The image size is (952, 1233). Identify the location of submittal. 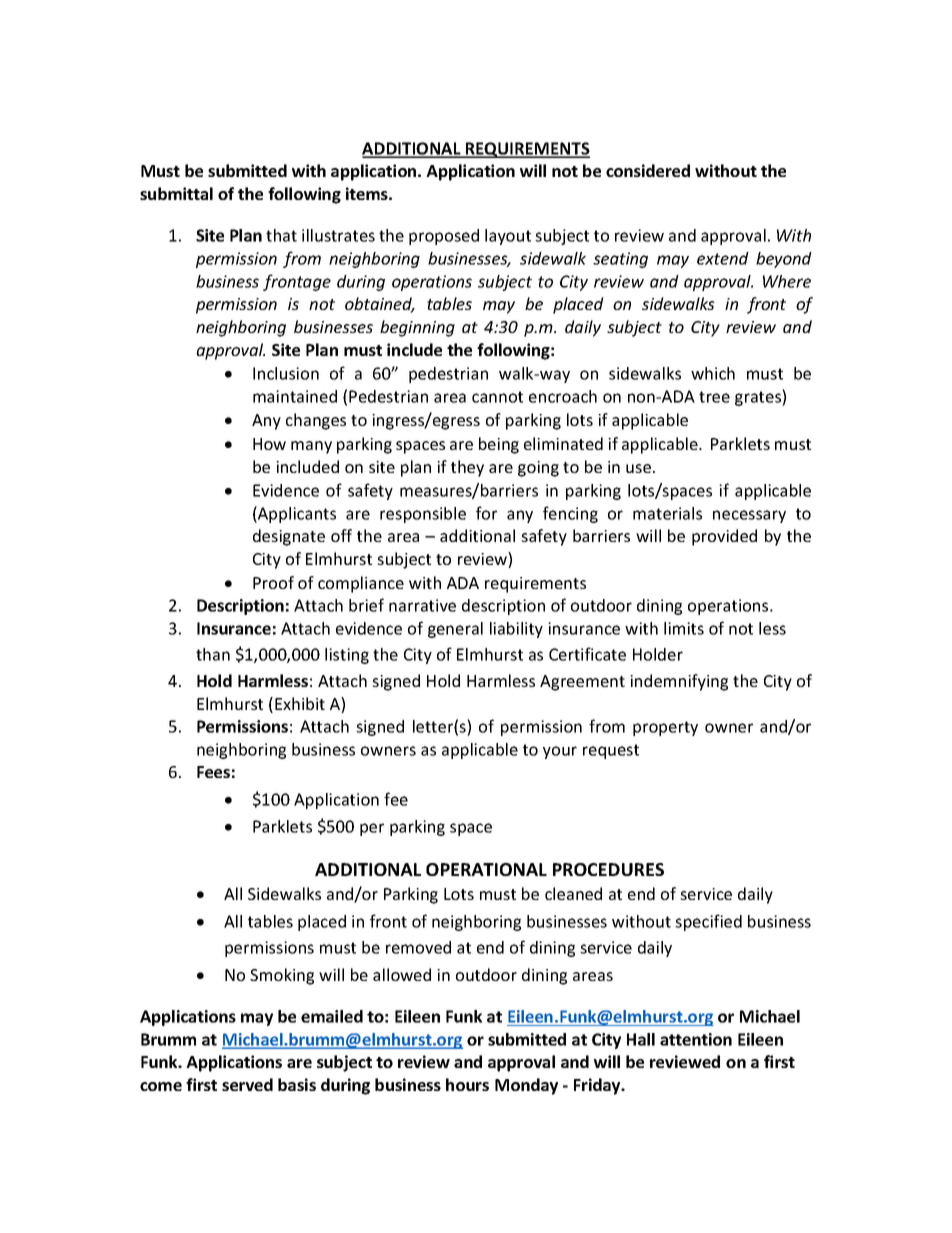
(176, 193).
